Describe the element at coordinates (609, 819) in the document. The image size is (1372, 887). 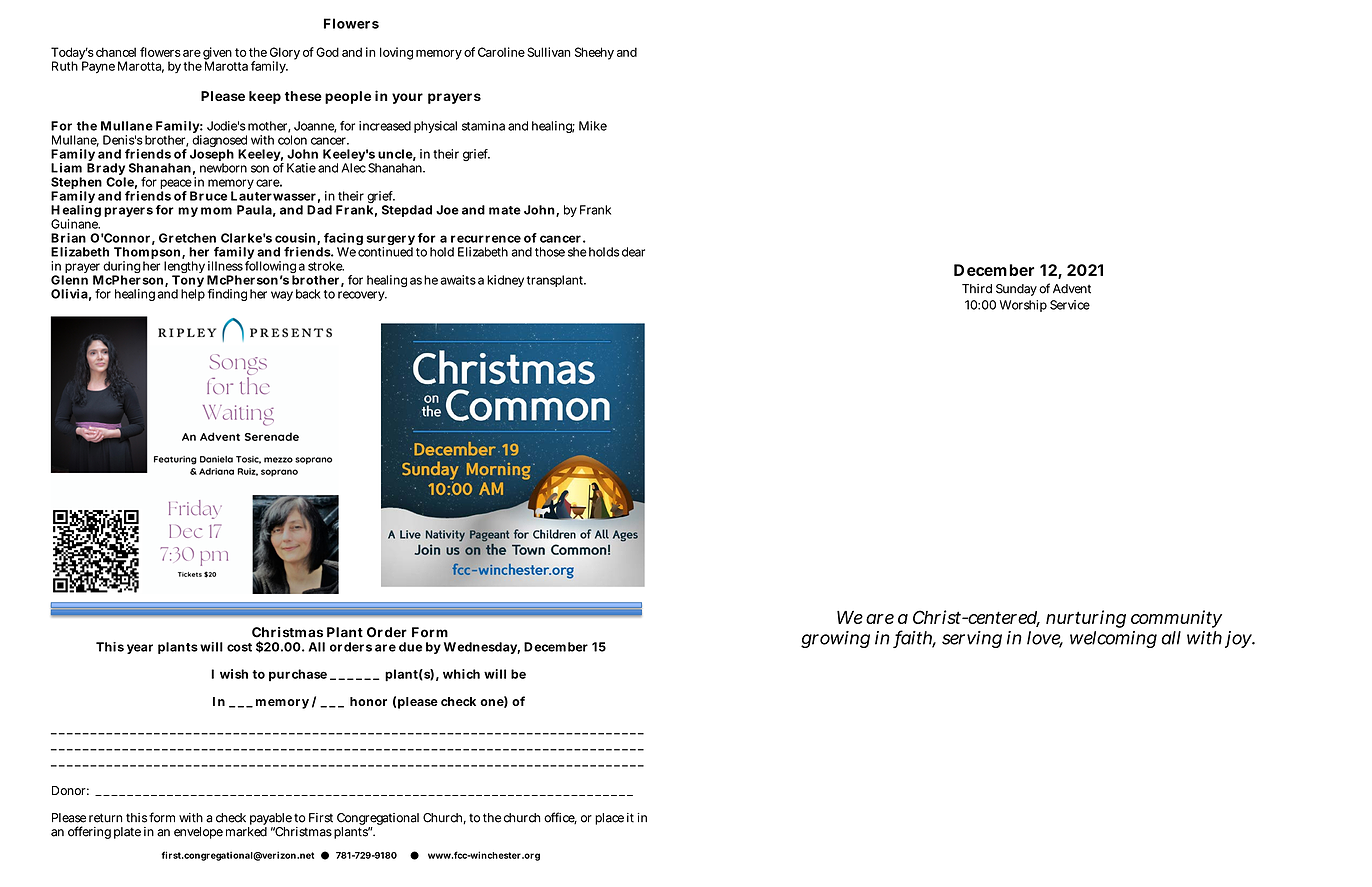
I see `place` at that location.
